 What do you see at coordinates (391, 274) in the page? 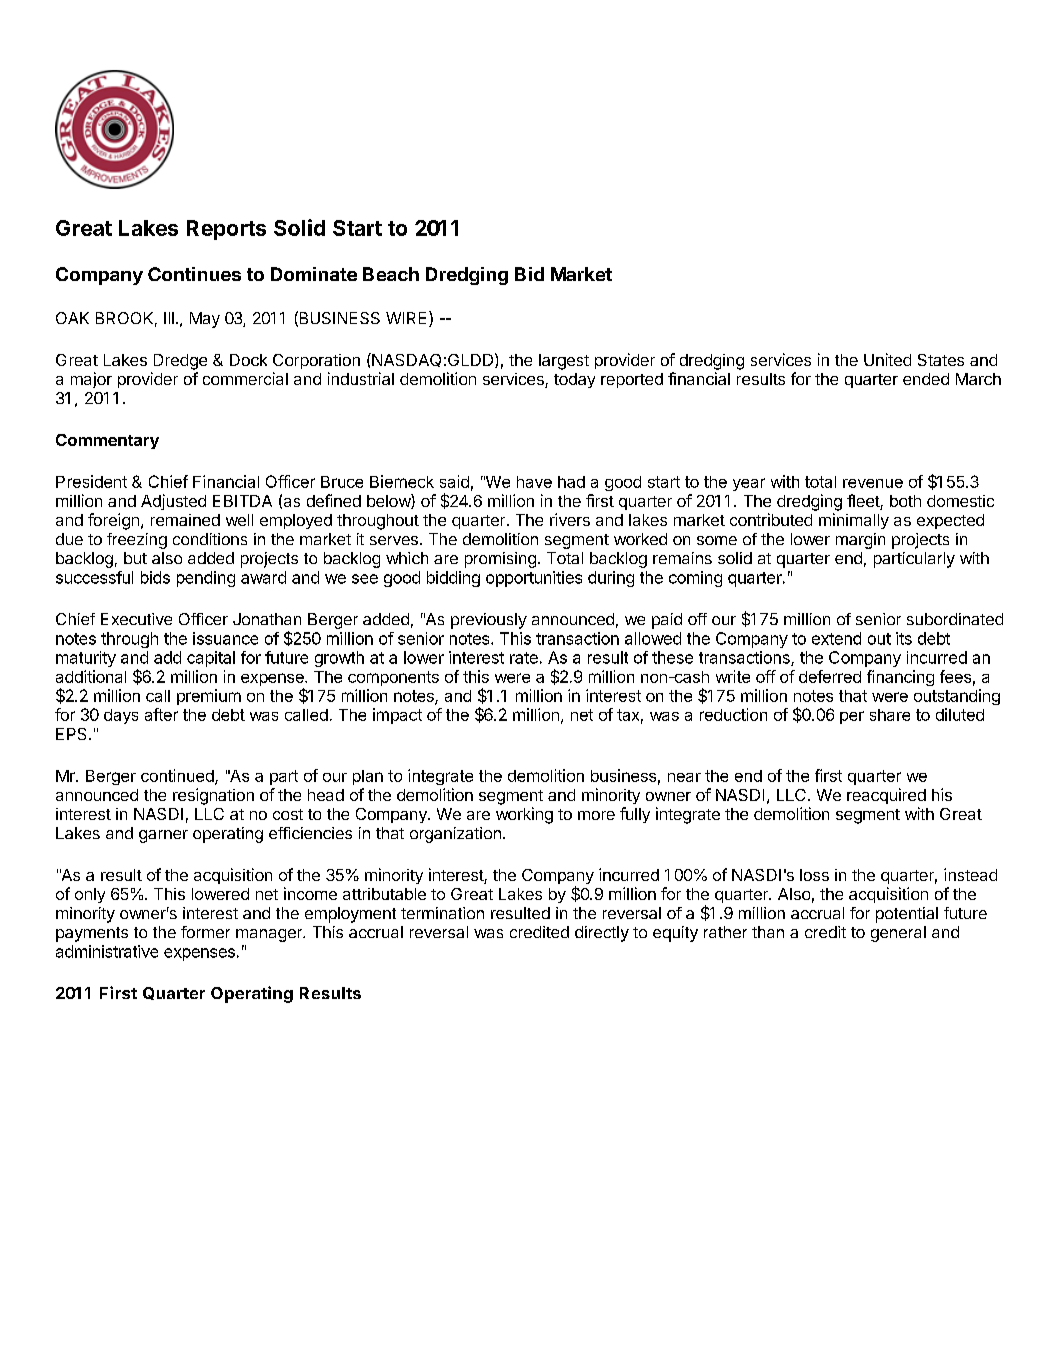
I see `Beach` at bounding box center [391, 274].
